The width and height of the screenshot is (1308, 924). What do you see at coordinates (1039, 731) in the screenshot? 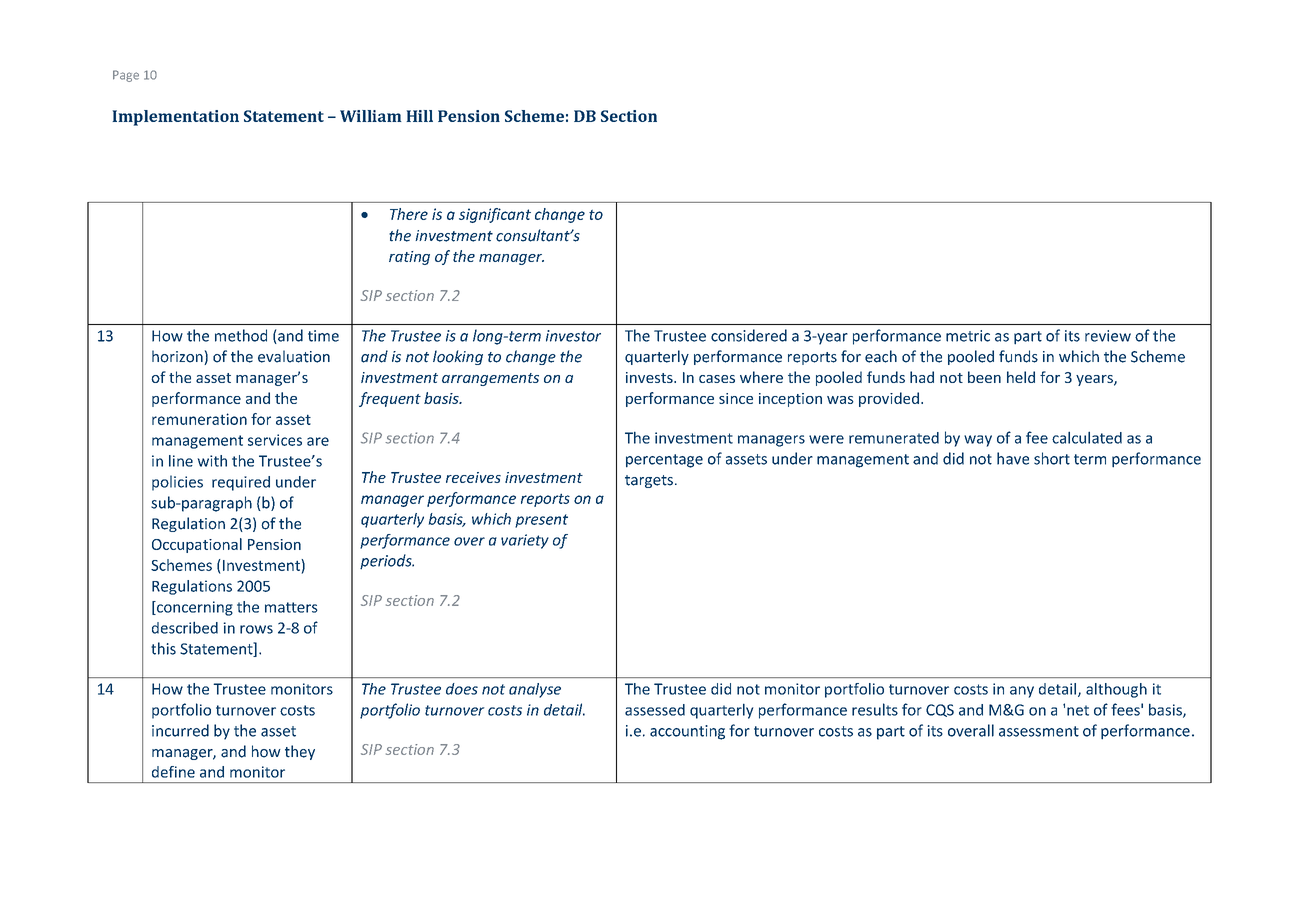
I see `assessment` at bounding box center [1039, 731].
